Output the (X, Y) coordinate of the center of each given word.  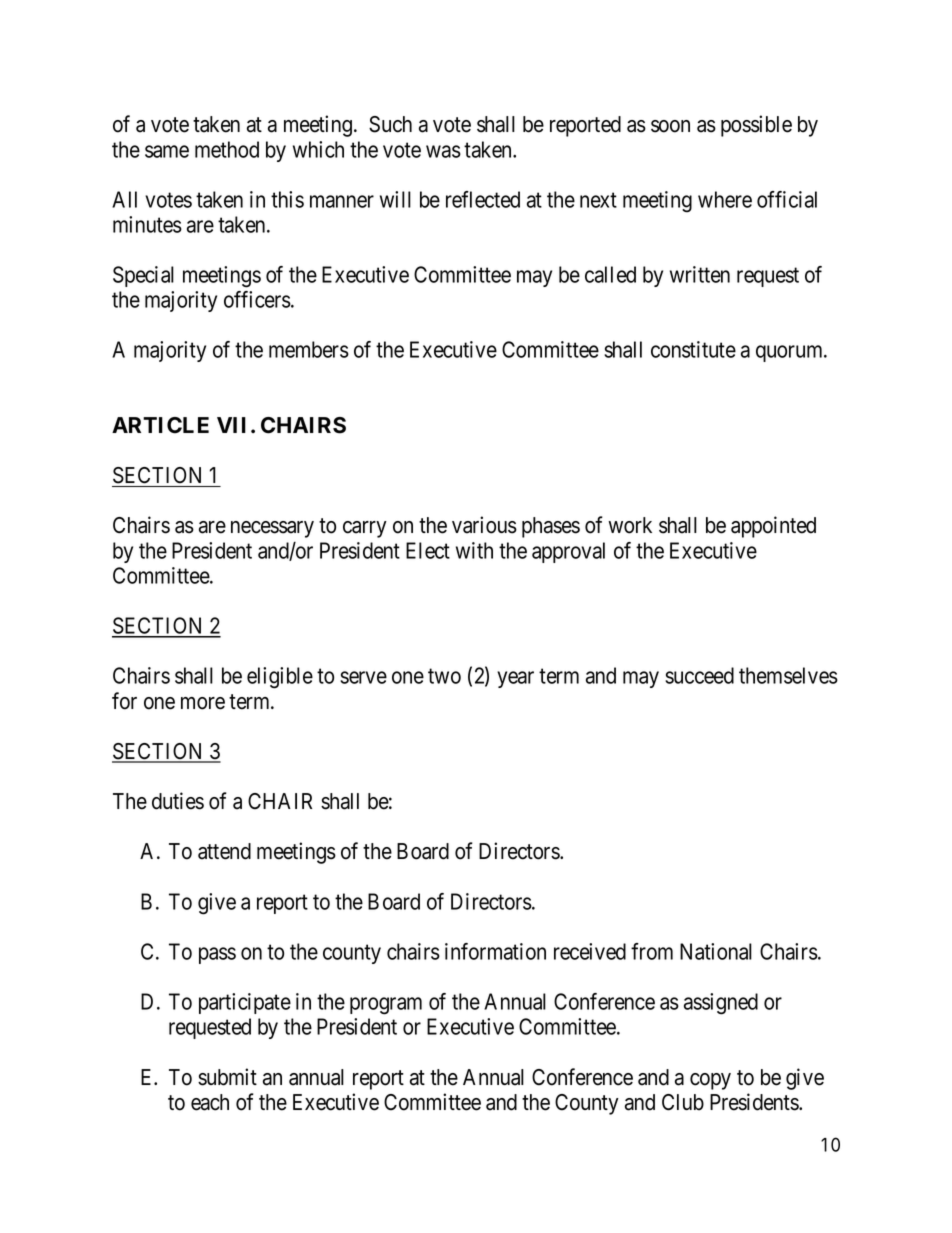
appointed (773, 527)
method (227, 149)
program (386, 1006)
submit (227, 1077)
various (484, 525)
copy (710, 1081)
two (444, 676)
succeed (699, 675)
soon (670, 126)
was (443, 151)
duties (178, 801)
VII (234, 425)
